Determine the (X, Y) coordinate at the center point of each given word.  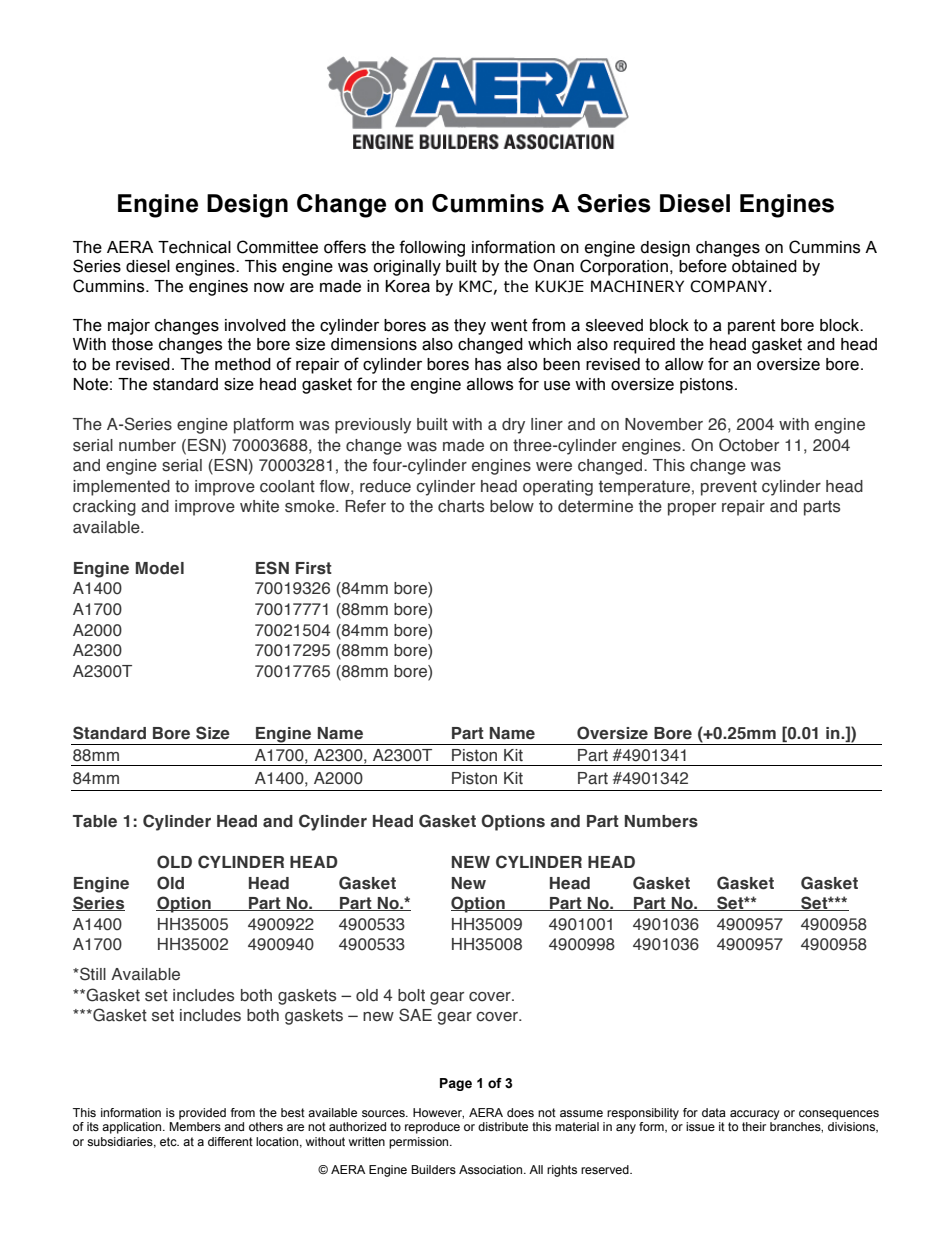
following (432, 248)
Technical (194, 247)
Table (95, 821)
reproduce (432, 1128)
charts (461, 506)
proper (692, 509)
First (314, 568)
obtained (764, 266)
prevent (729, 488)
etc (169, 1141)
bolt (411, 995)
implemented (121, 488)
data (714, 1112)
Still (92, 974)
